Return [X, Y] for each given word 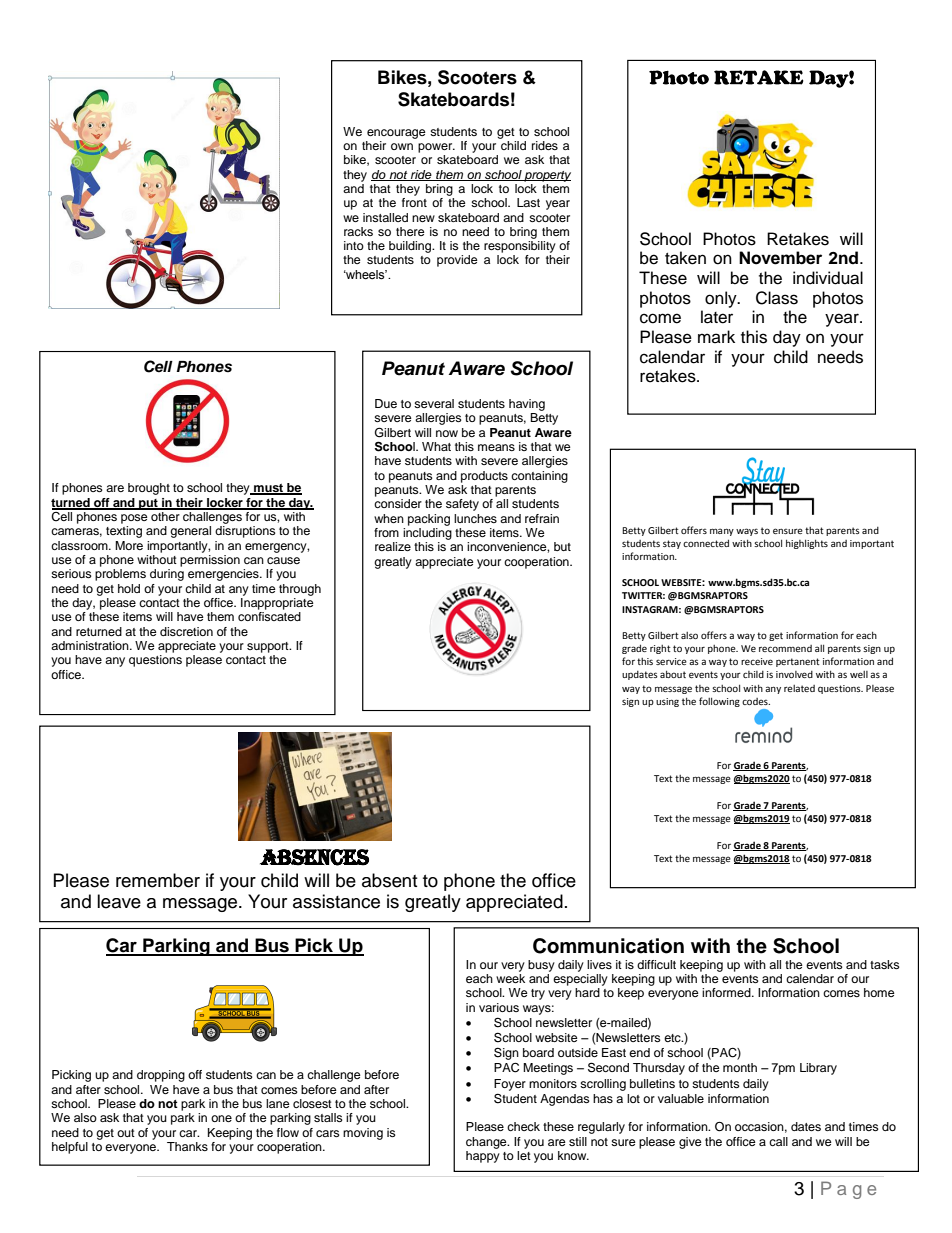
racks [358, 231]
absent [389, 880]
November [780, 258]
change [487, 1143]
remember [158, 880]
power [436, 148]
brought [149, 489]
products [484, 477]
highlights [807, 544]
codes [756, 701]
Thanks [187, 1146]
